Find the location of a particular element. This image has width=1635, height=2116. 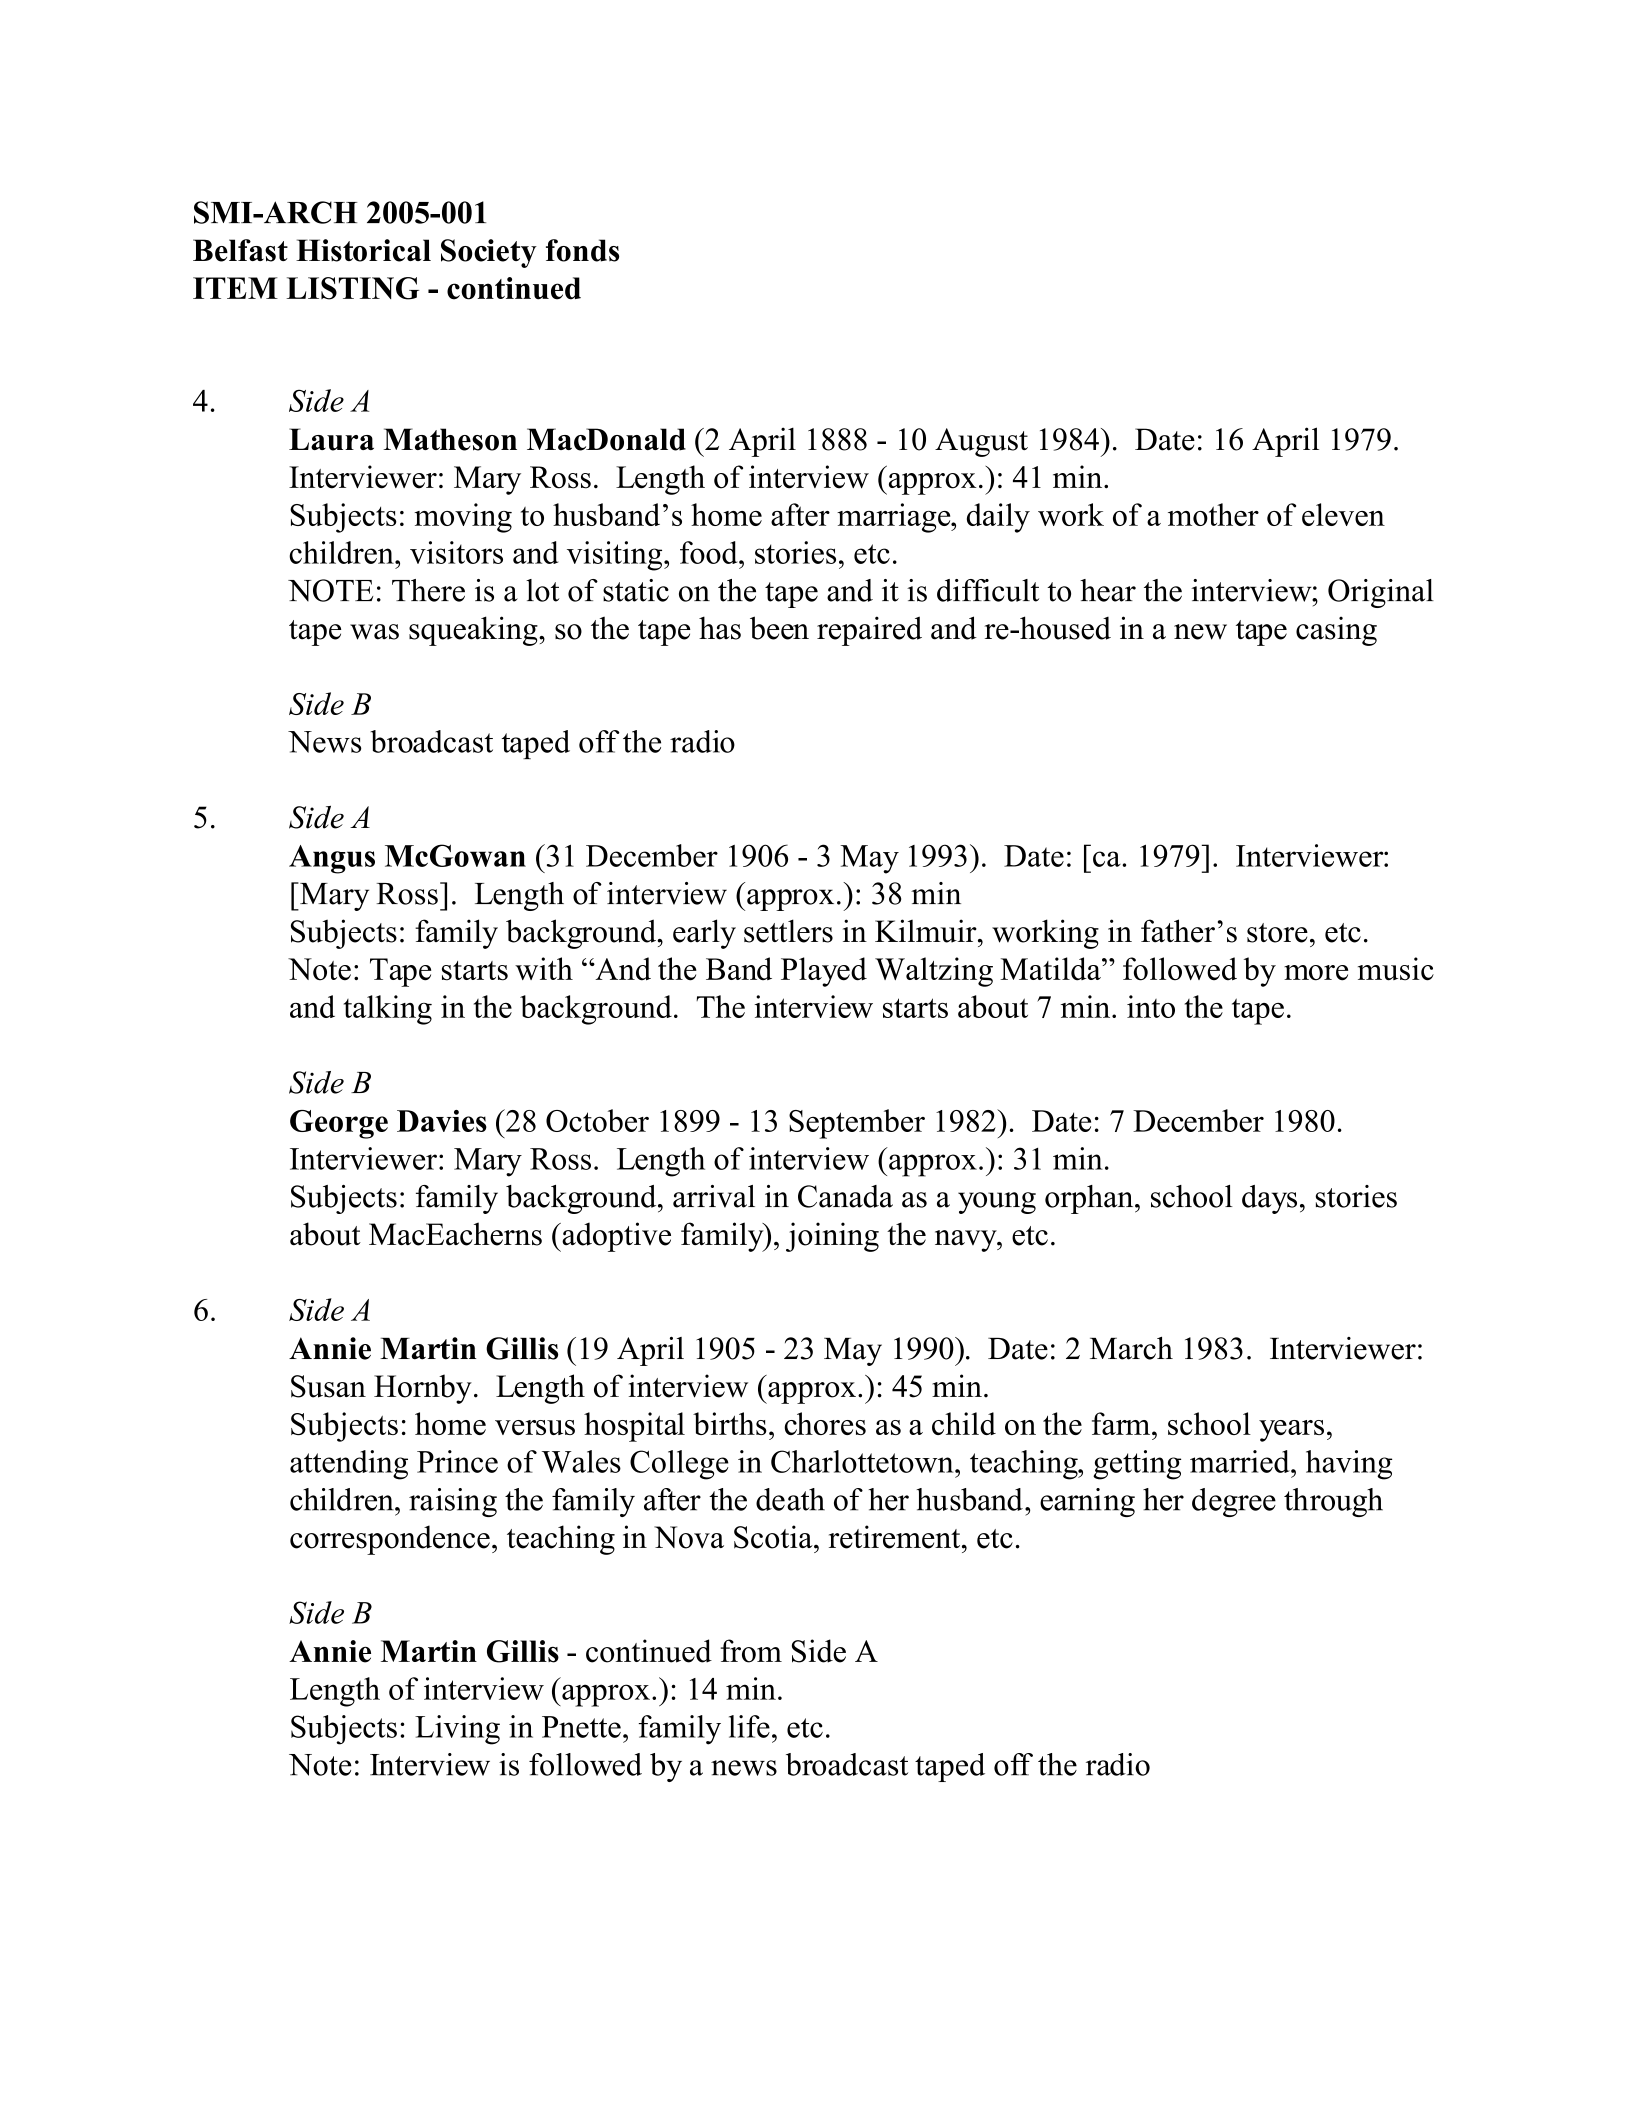

casing is located at coordinates (1336, 631).
